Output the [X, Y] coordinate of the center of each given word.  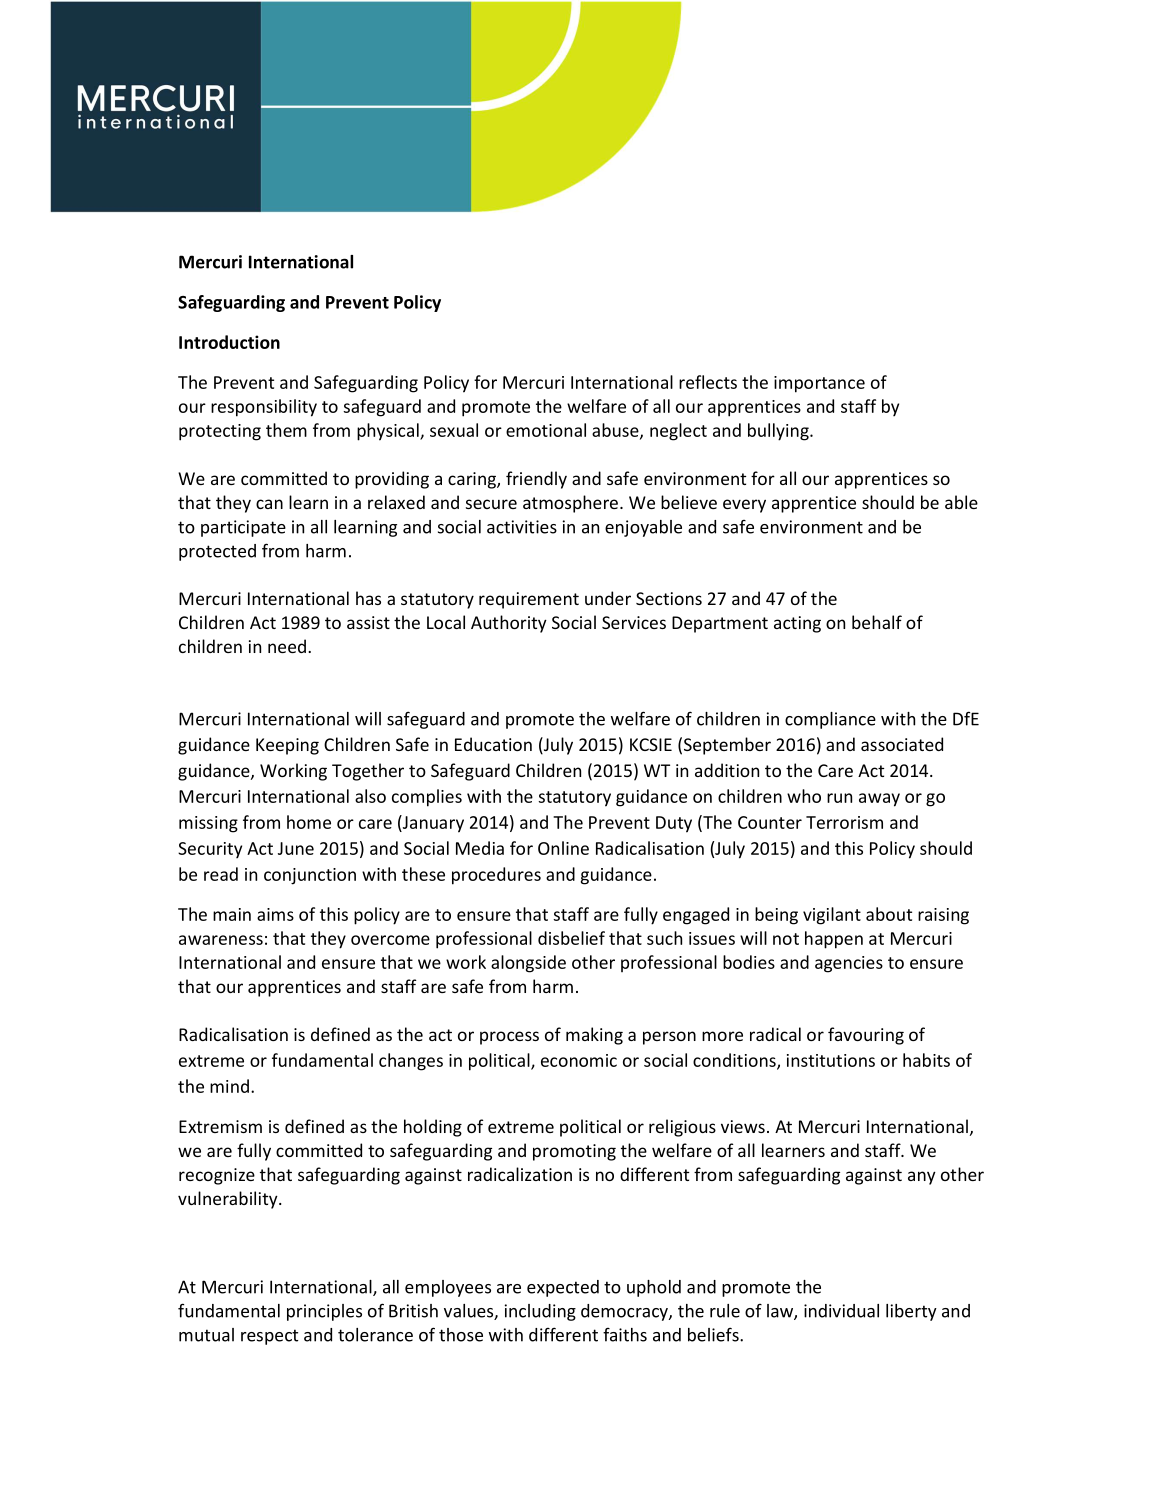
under [608, 598]
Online [563, 848]
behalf [877, 622]
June [296, 848]
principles [324, 1312]
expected [563, 1288]
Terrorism [844, 822]
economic [579, 1060]
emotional [546, 430]
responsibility [264, 408]
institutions [831, 1060]
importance [819, 384]
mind [229, 1086]
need [287, 646]
